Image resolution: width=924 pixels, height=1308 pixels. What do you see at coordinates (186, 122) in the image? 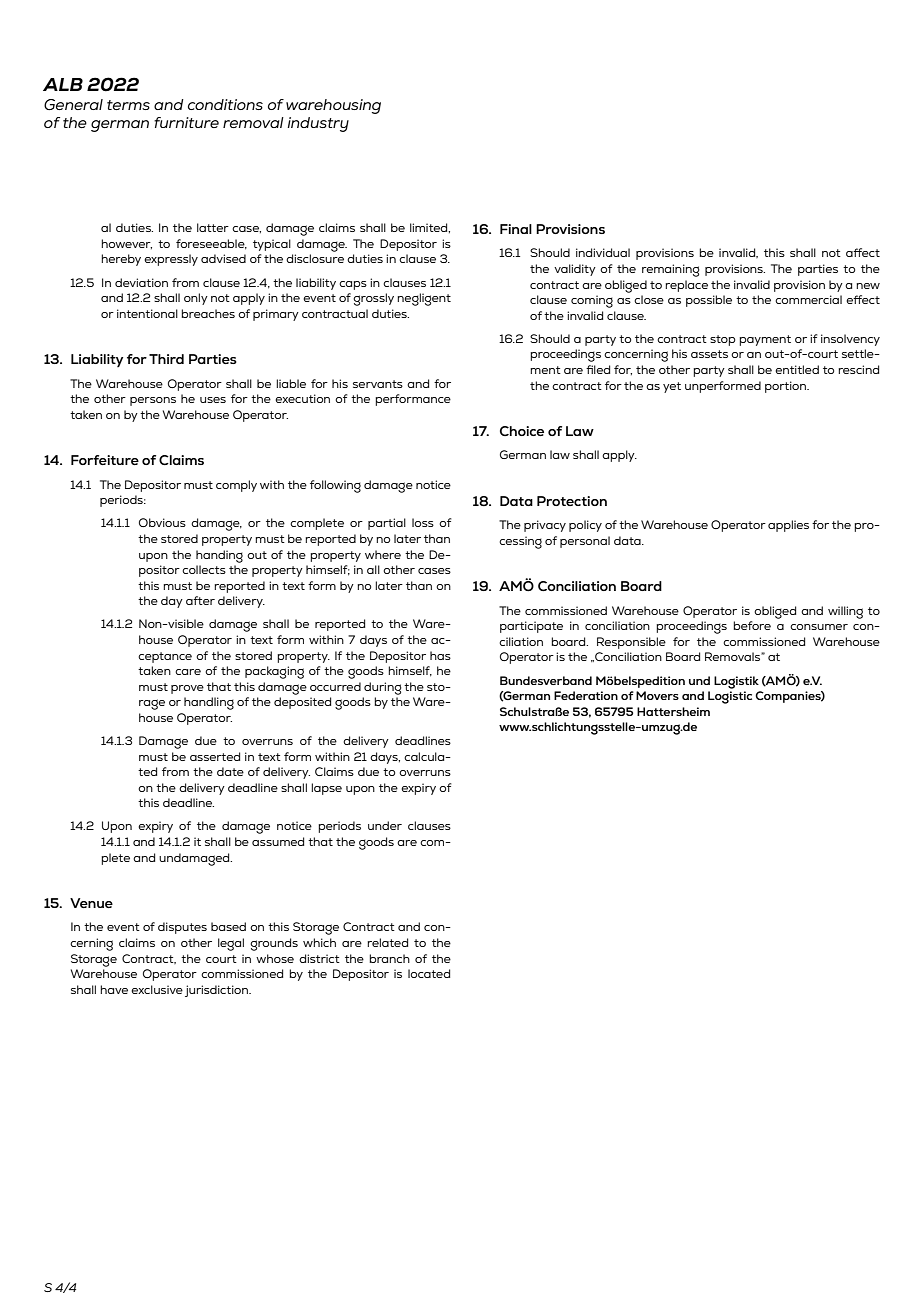
I see `furniture` at bounding box center [186, 122].
